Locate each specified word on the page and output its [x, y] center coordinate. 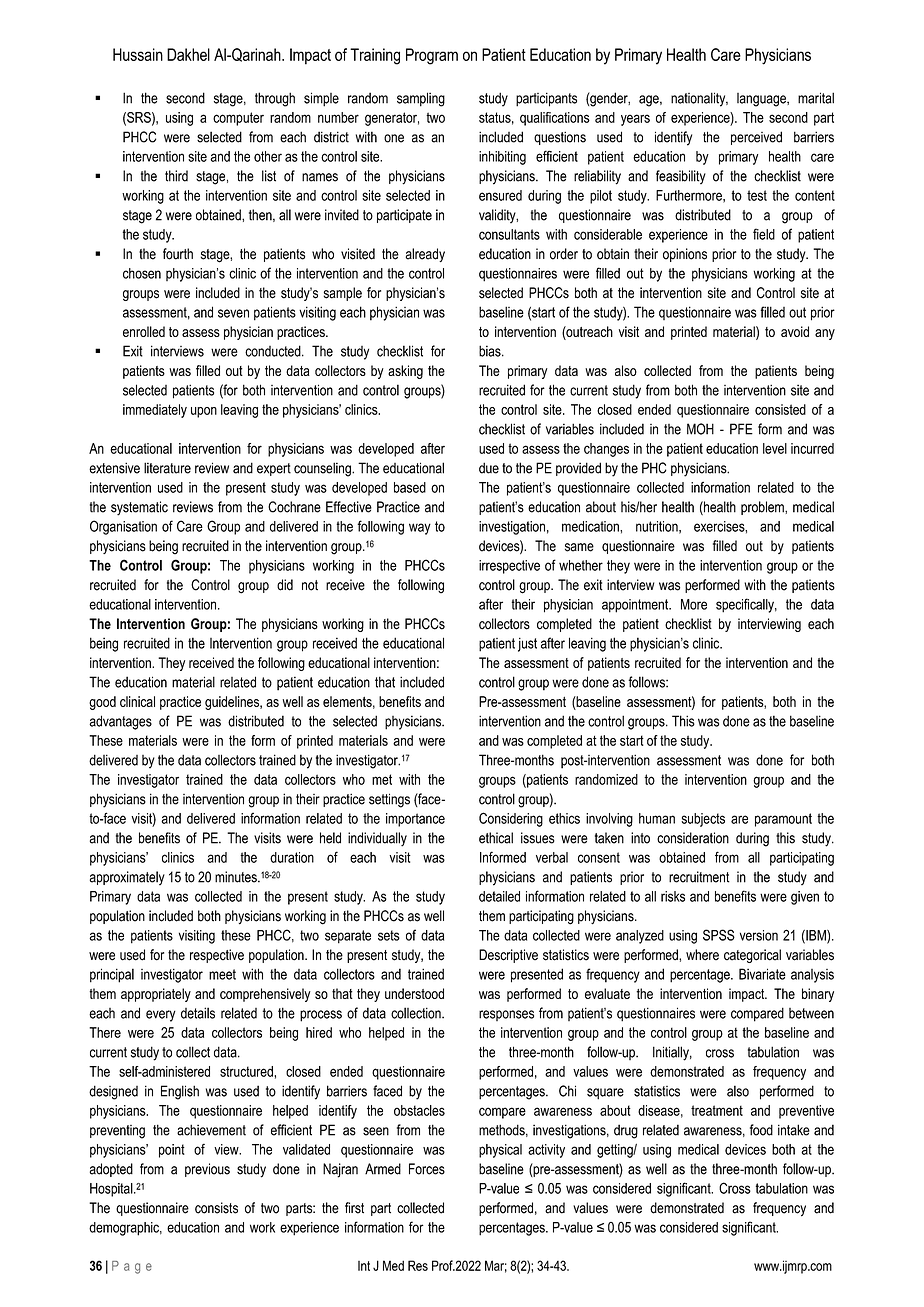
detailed [499, 896]
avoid [795, 331]
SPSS [719, 935]
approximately [127, 878]
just [527, 644]
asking [405, 372]
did [285, 585]
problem [763, 508]
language [762, 100]
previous [207, 1170]
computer [238, 119]
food [761, 1130]
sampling [421, 99]
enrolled [144, 331]
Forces [427, 1169]
